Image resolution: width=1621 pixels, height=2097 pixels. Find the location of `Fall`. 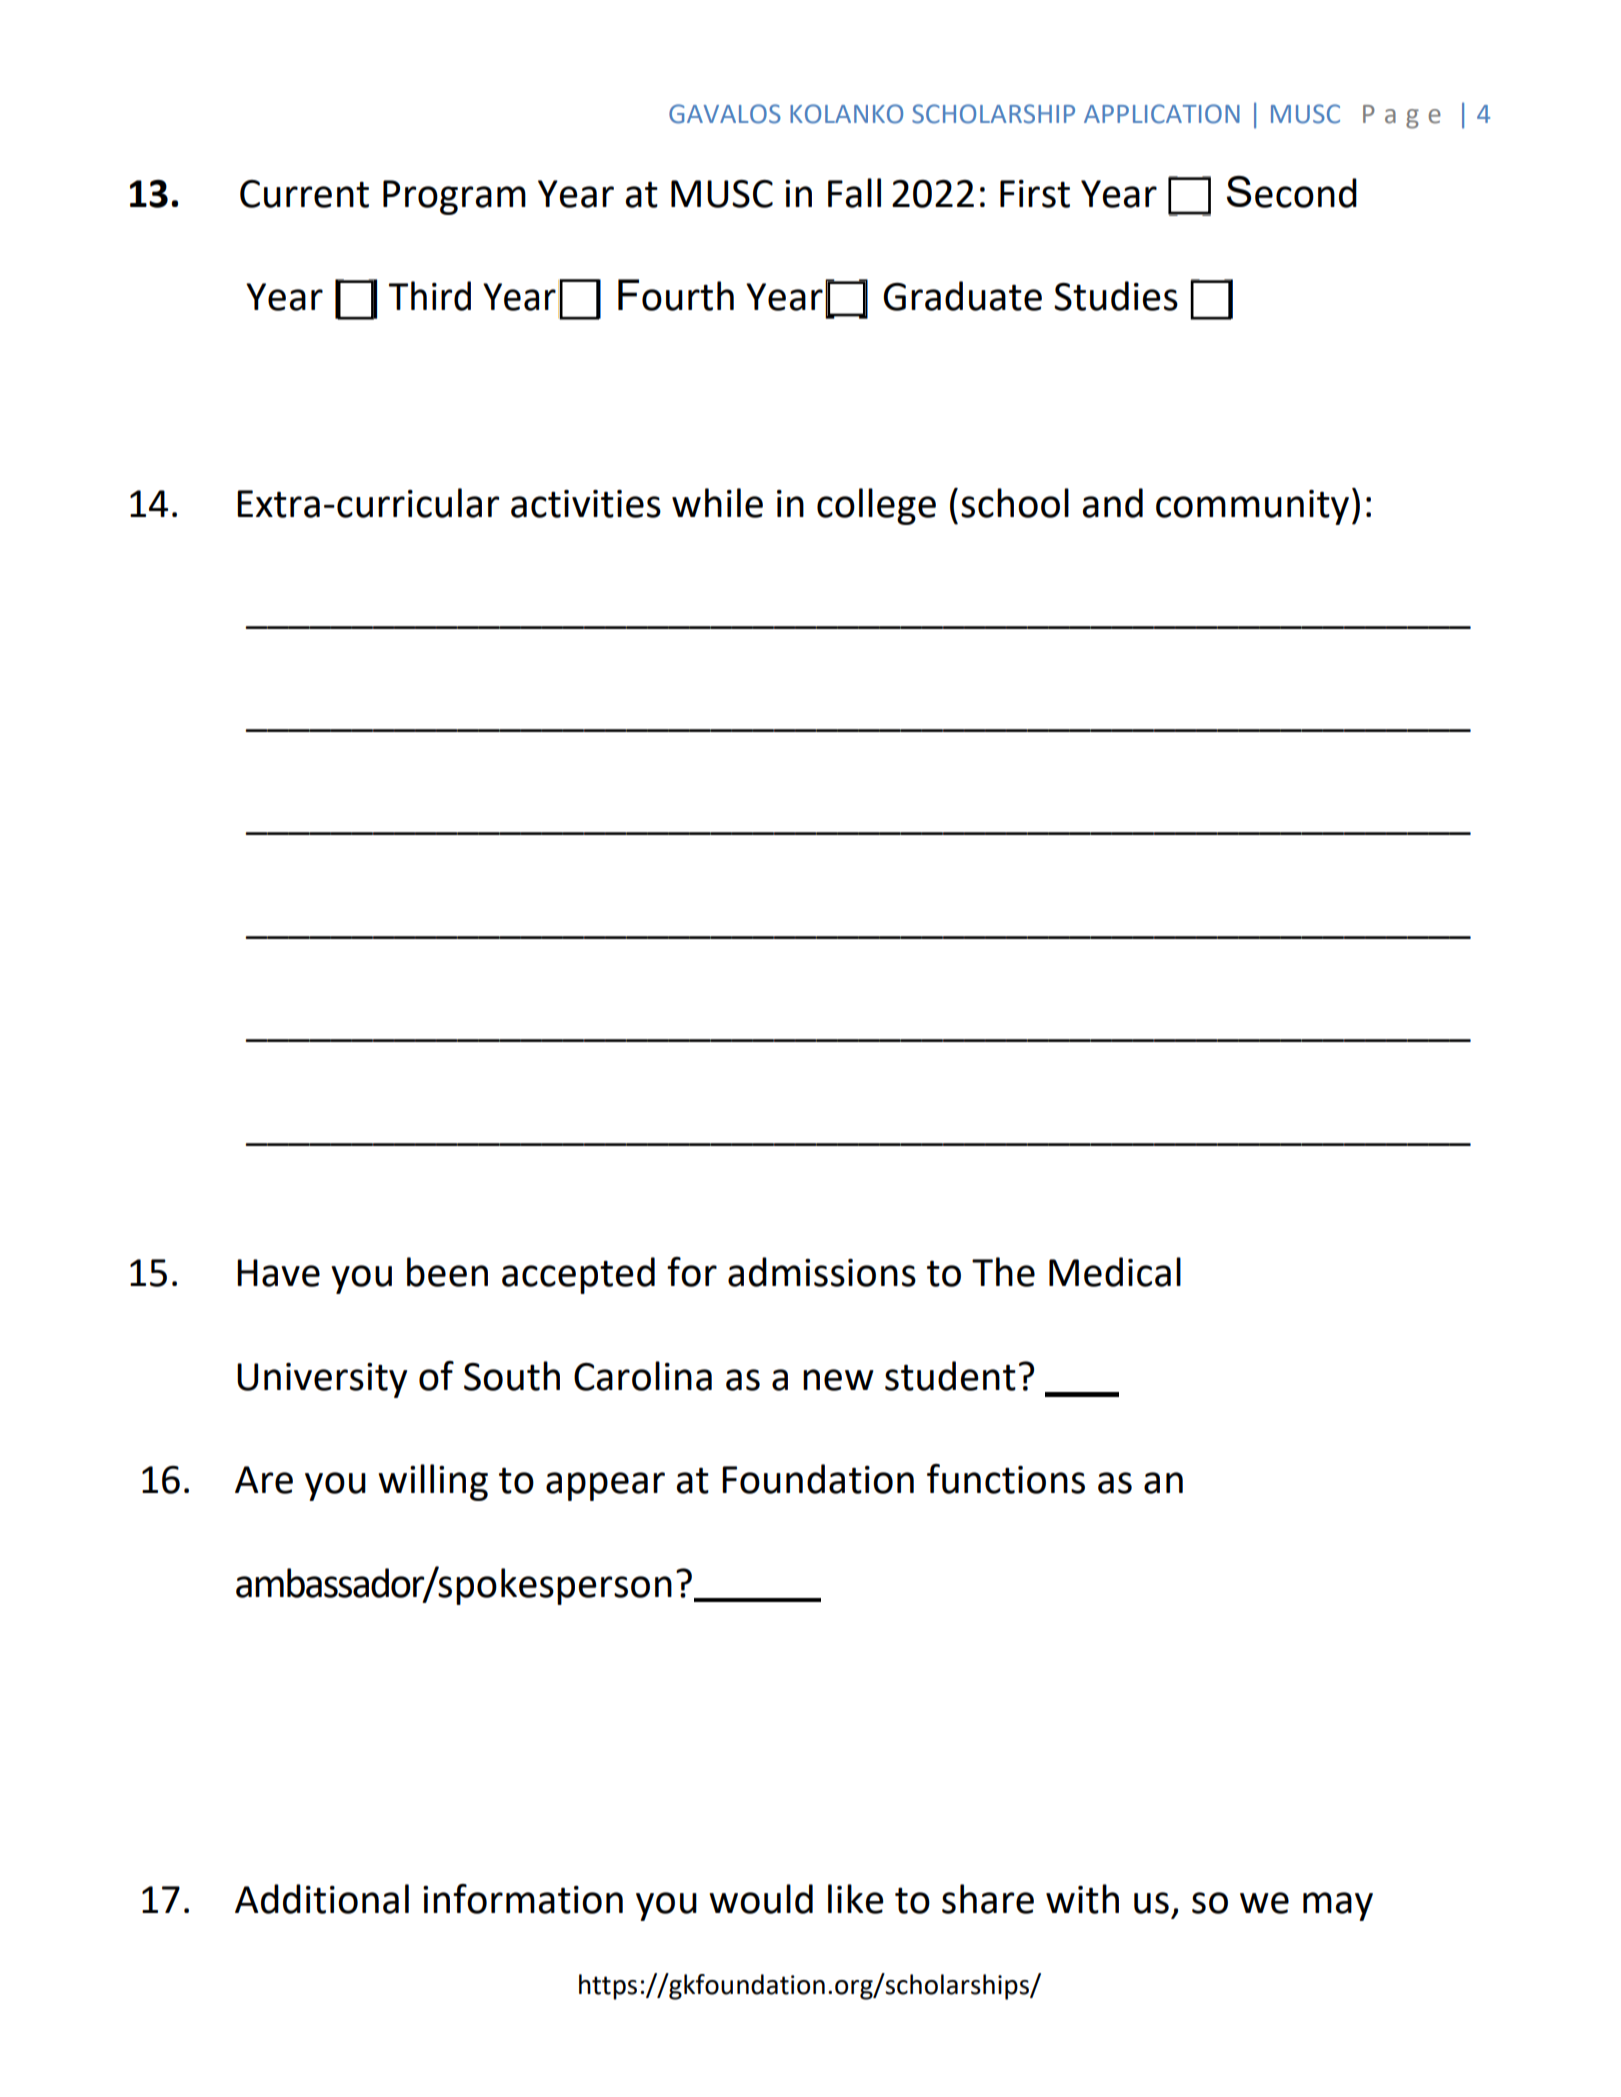

Fall is located at coordinates (854, 193).
